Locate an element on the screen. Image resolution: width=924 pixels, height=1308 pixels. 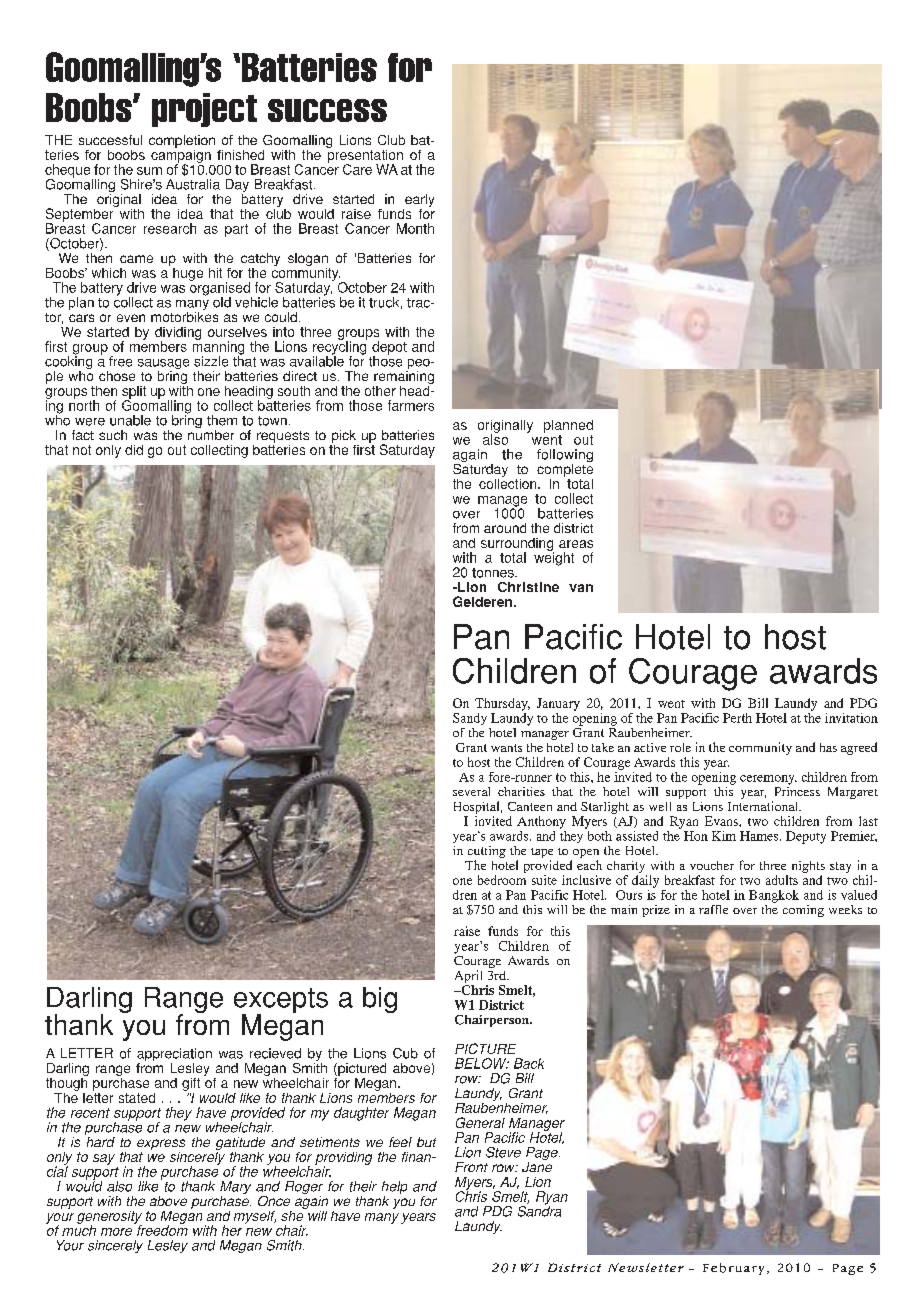
Cub is located at coordinates (405, 1053).
